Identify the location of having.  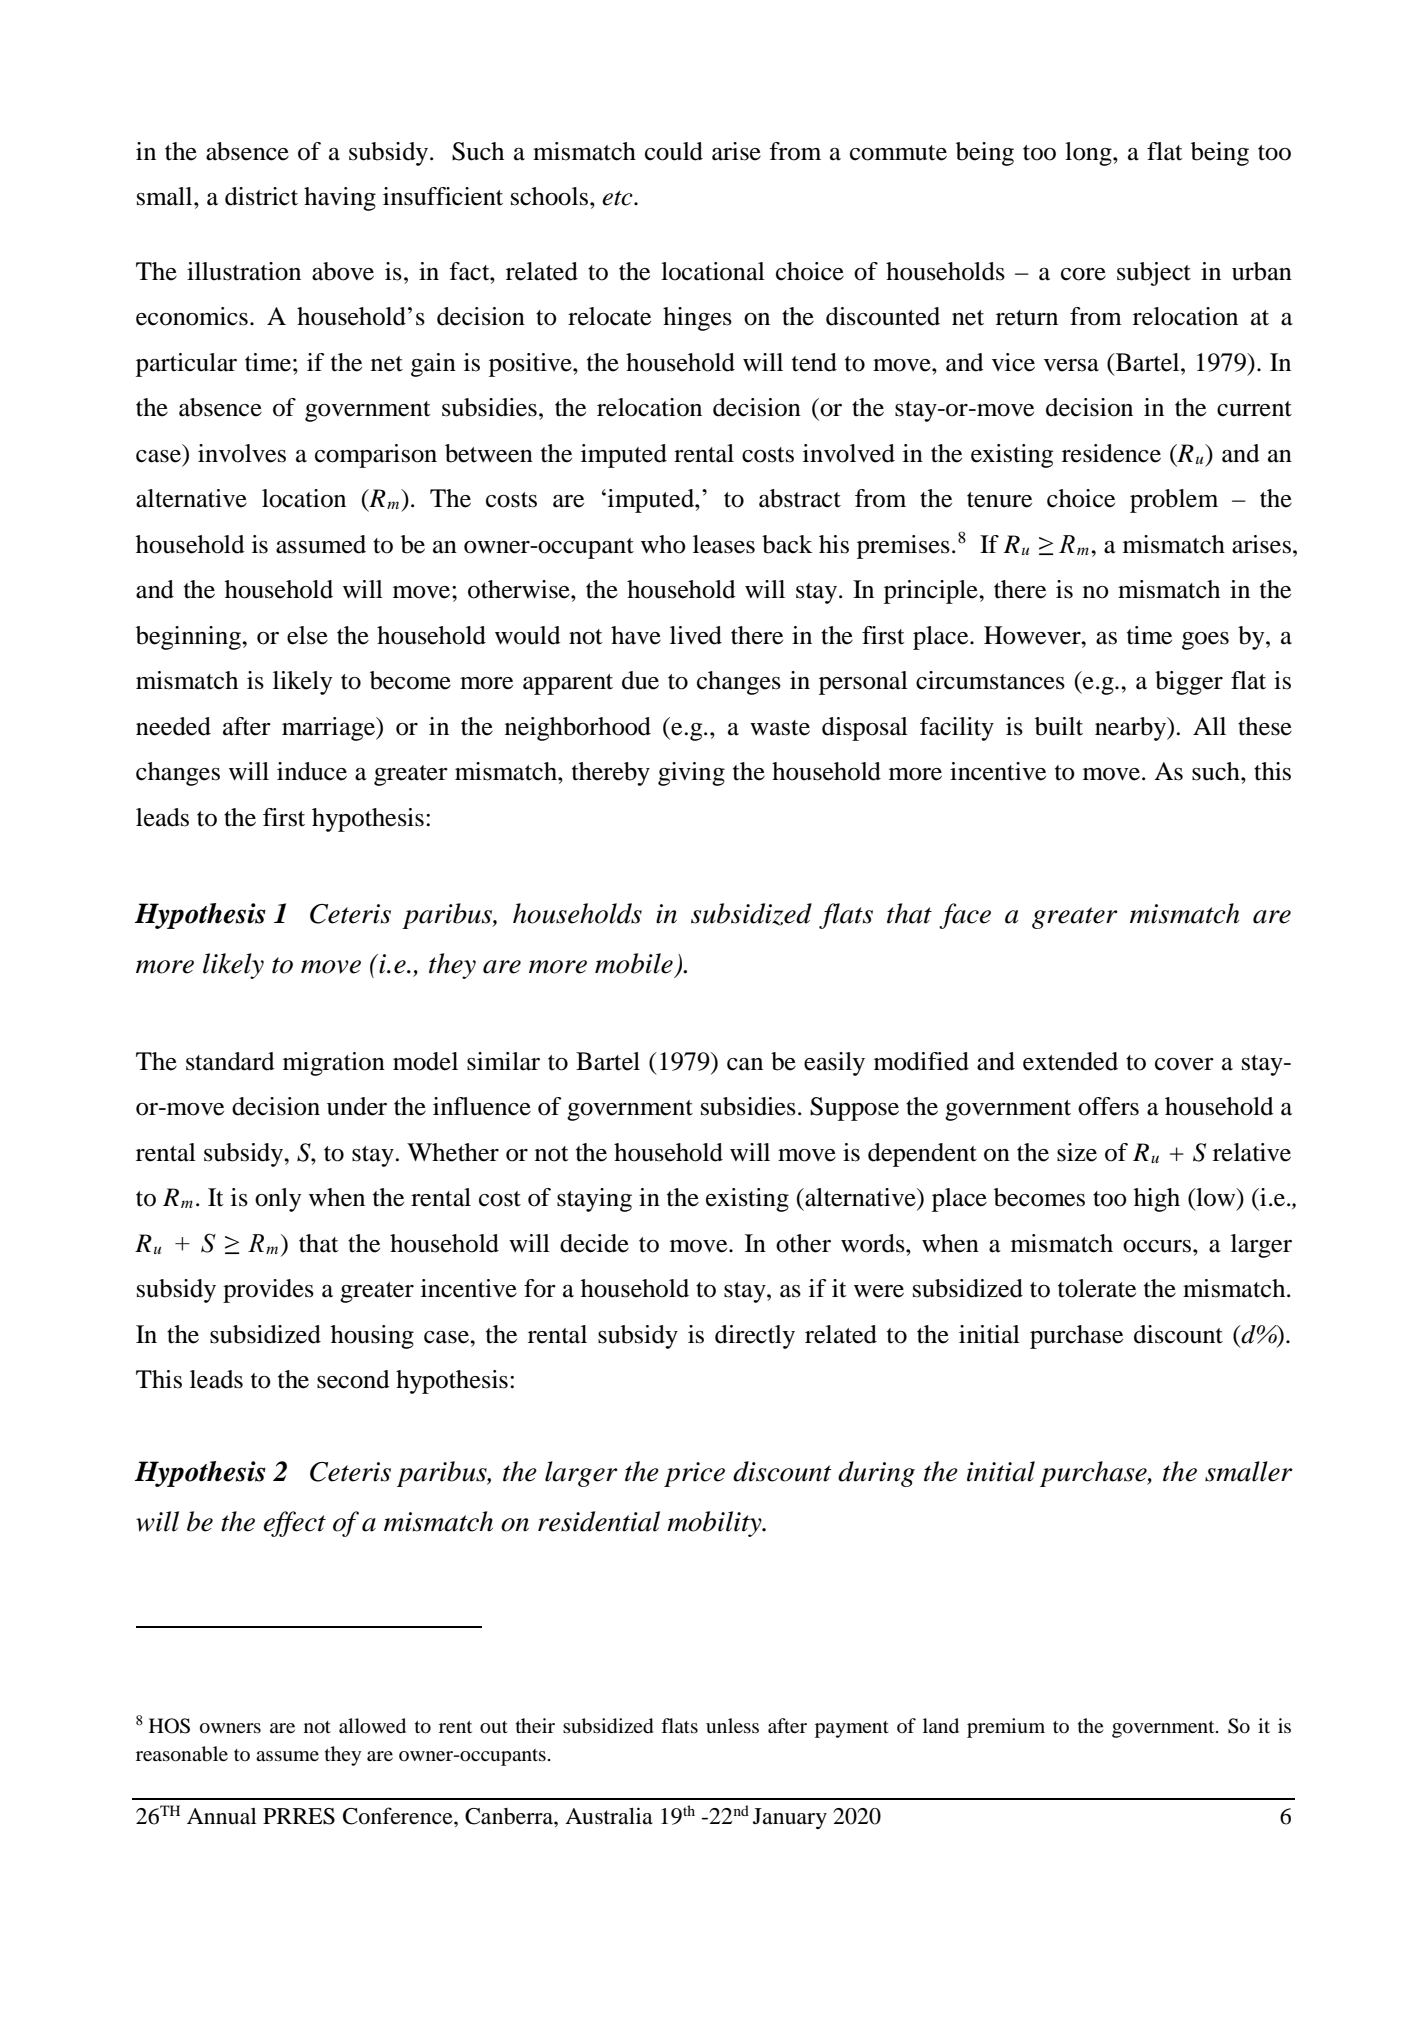
(340, 199).
